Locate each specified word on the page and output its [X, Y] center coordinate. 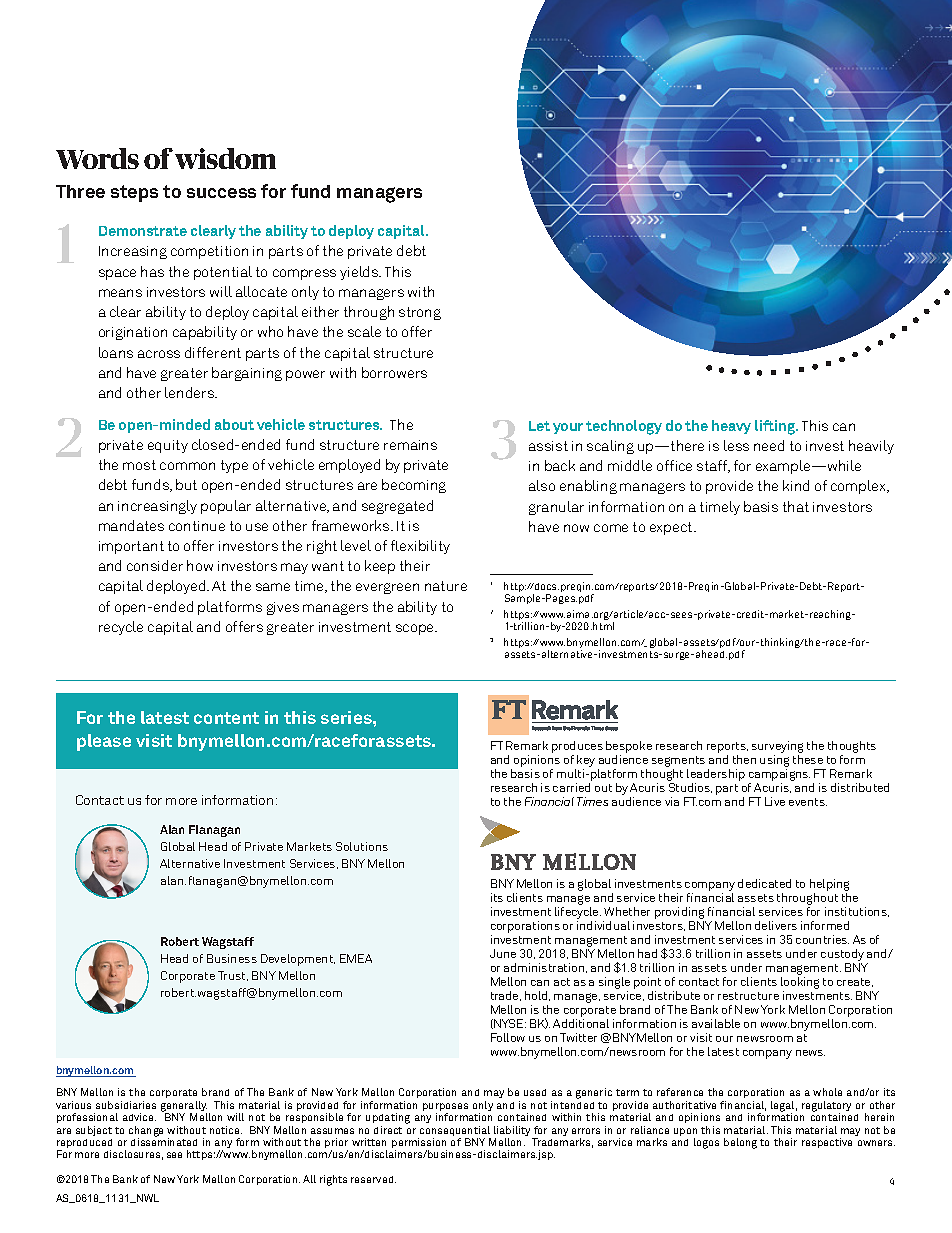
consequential [454, 1132]
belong [740, 1143]
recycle [121, 628]
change [146, 1132]
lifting [776, 427]
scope [416, 629]
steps [134, 193]
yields [360, 273]
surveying [777, 748]
